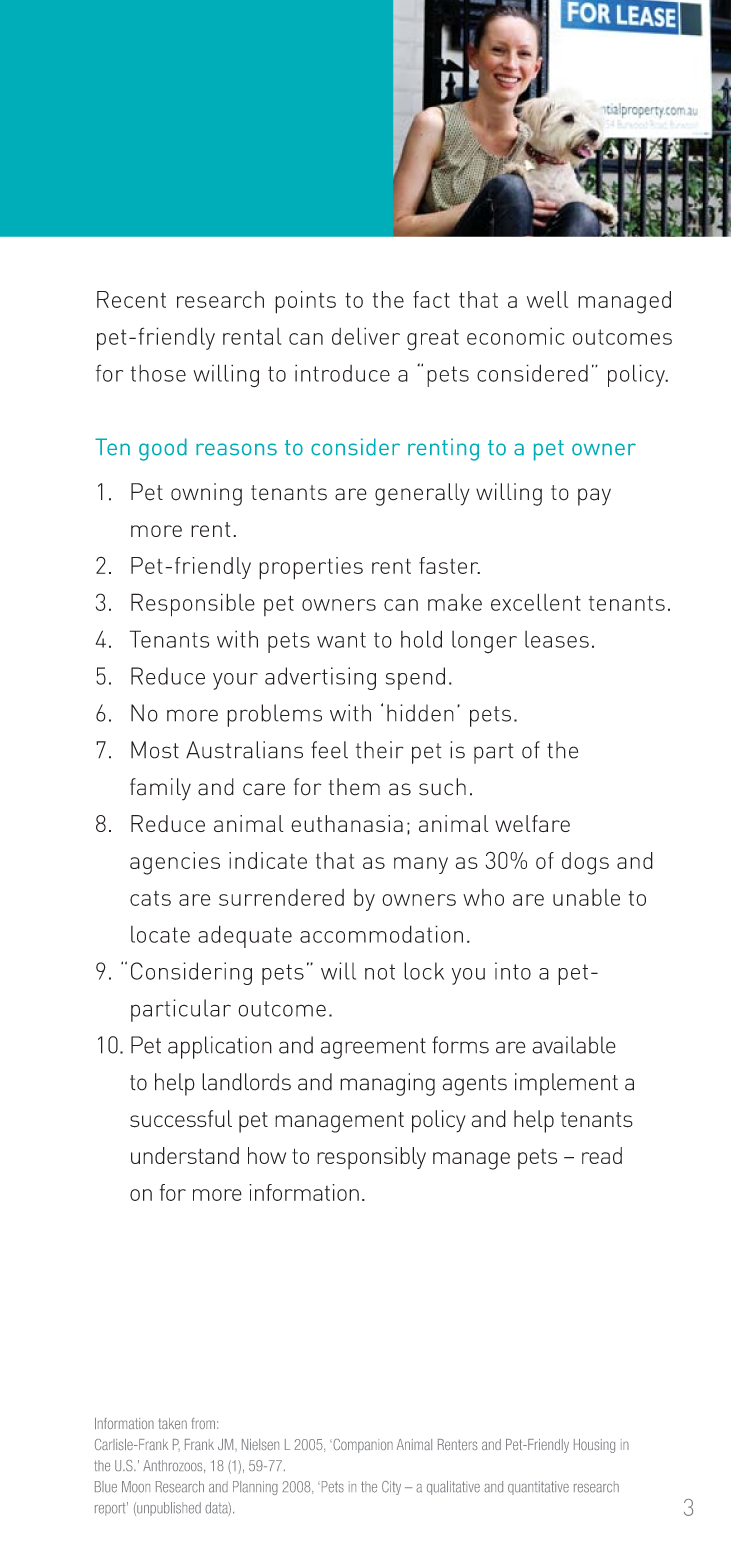  Describe the element at coordinates (586, 897) in the document. I see `unable` at that location.
